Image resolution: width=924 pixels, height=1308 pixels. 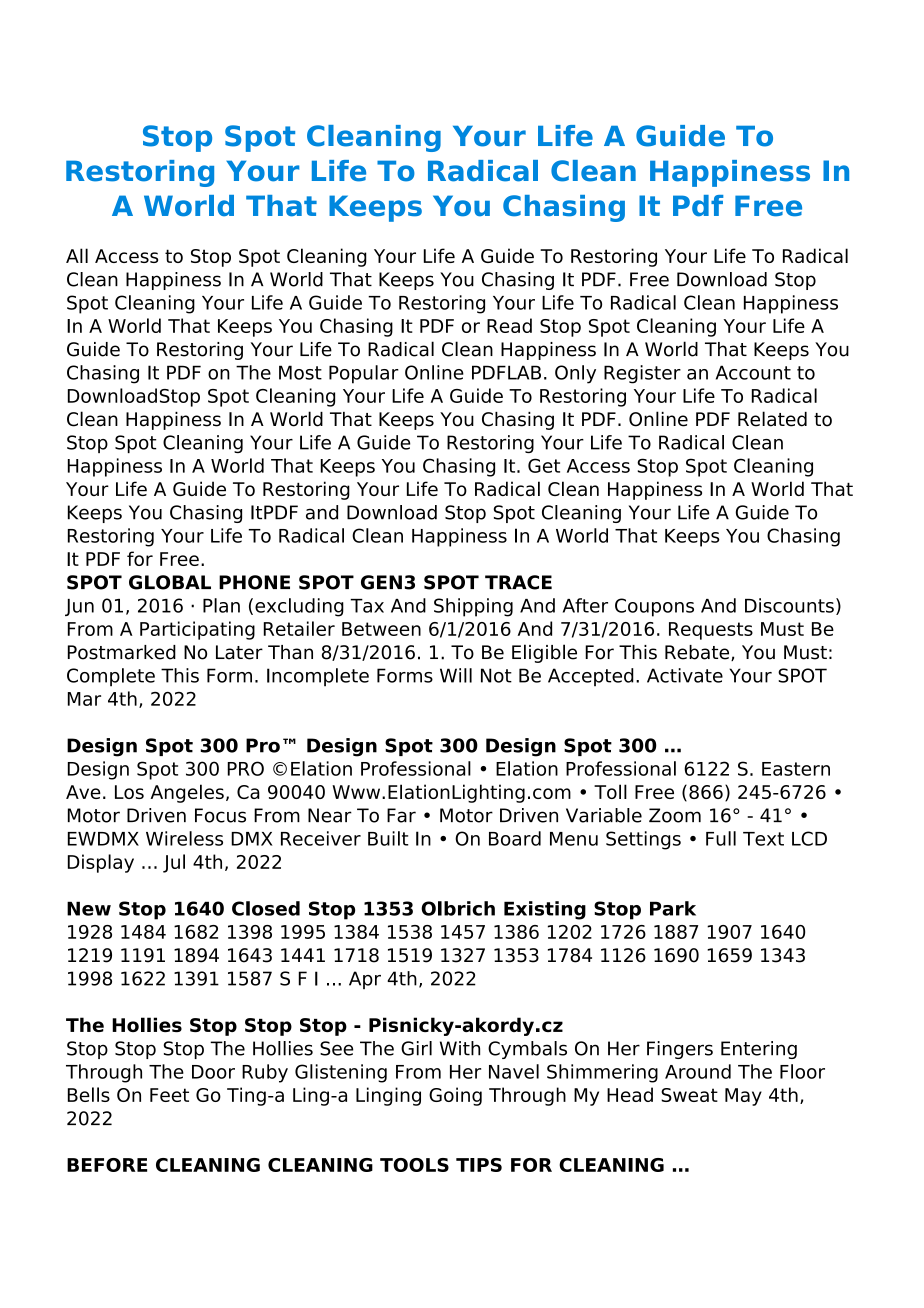 What do you see at coordinates (77, 255) in the screenshot?
I see `All` at bounding box center [77, 255].
